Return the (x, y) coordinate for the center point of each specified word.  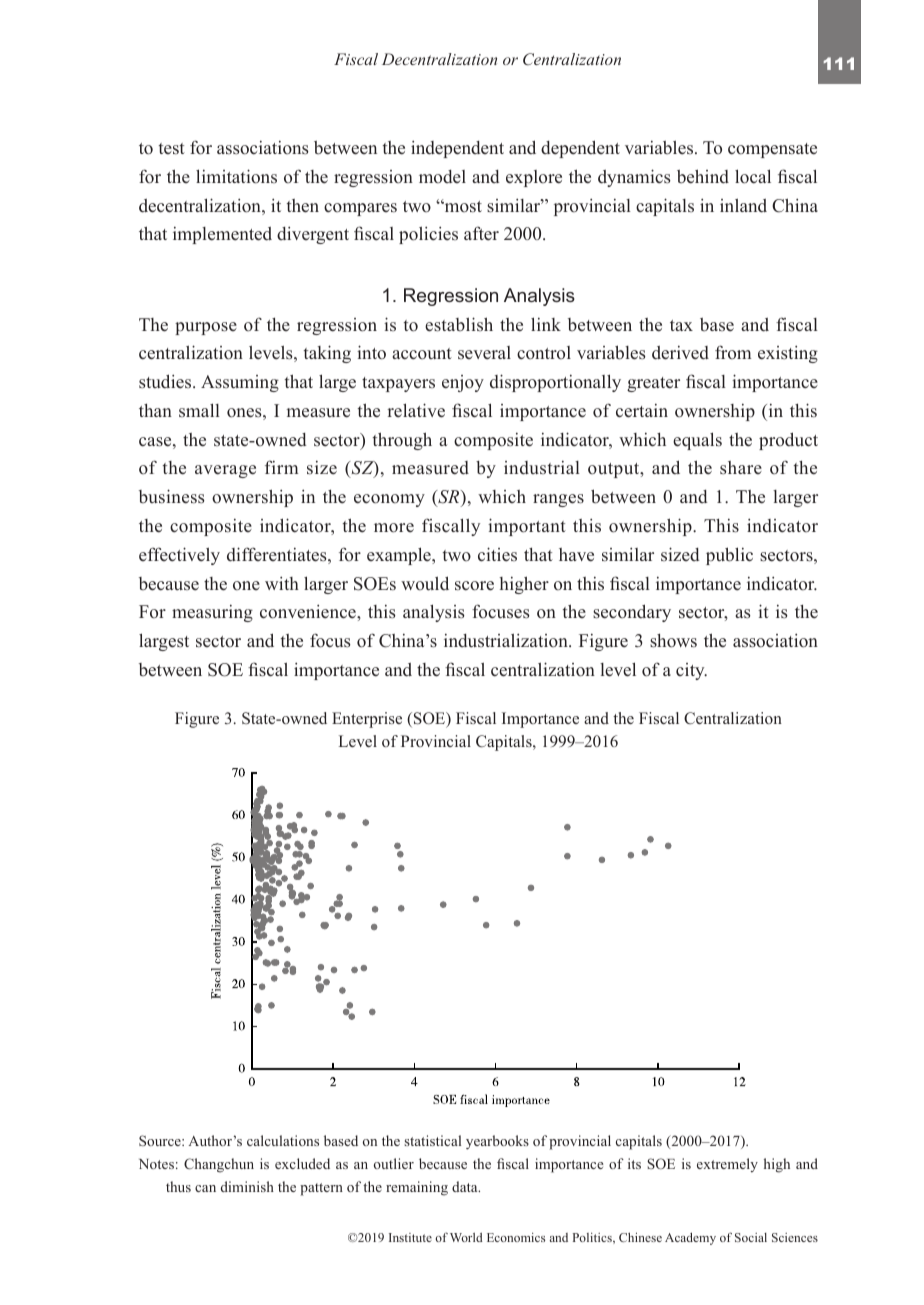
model (442, 177)
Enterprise (367, 720)
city (691, 671)
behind (703, 176)
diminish (247, 1186)
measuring (212, 613)
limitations (236, 176)
